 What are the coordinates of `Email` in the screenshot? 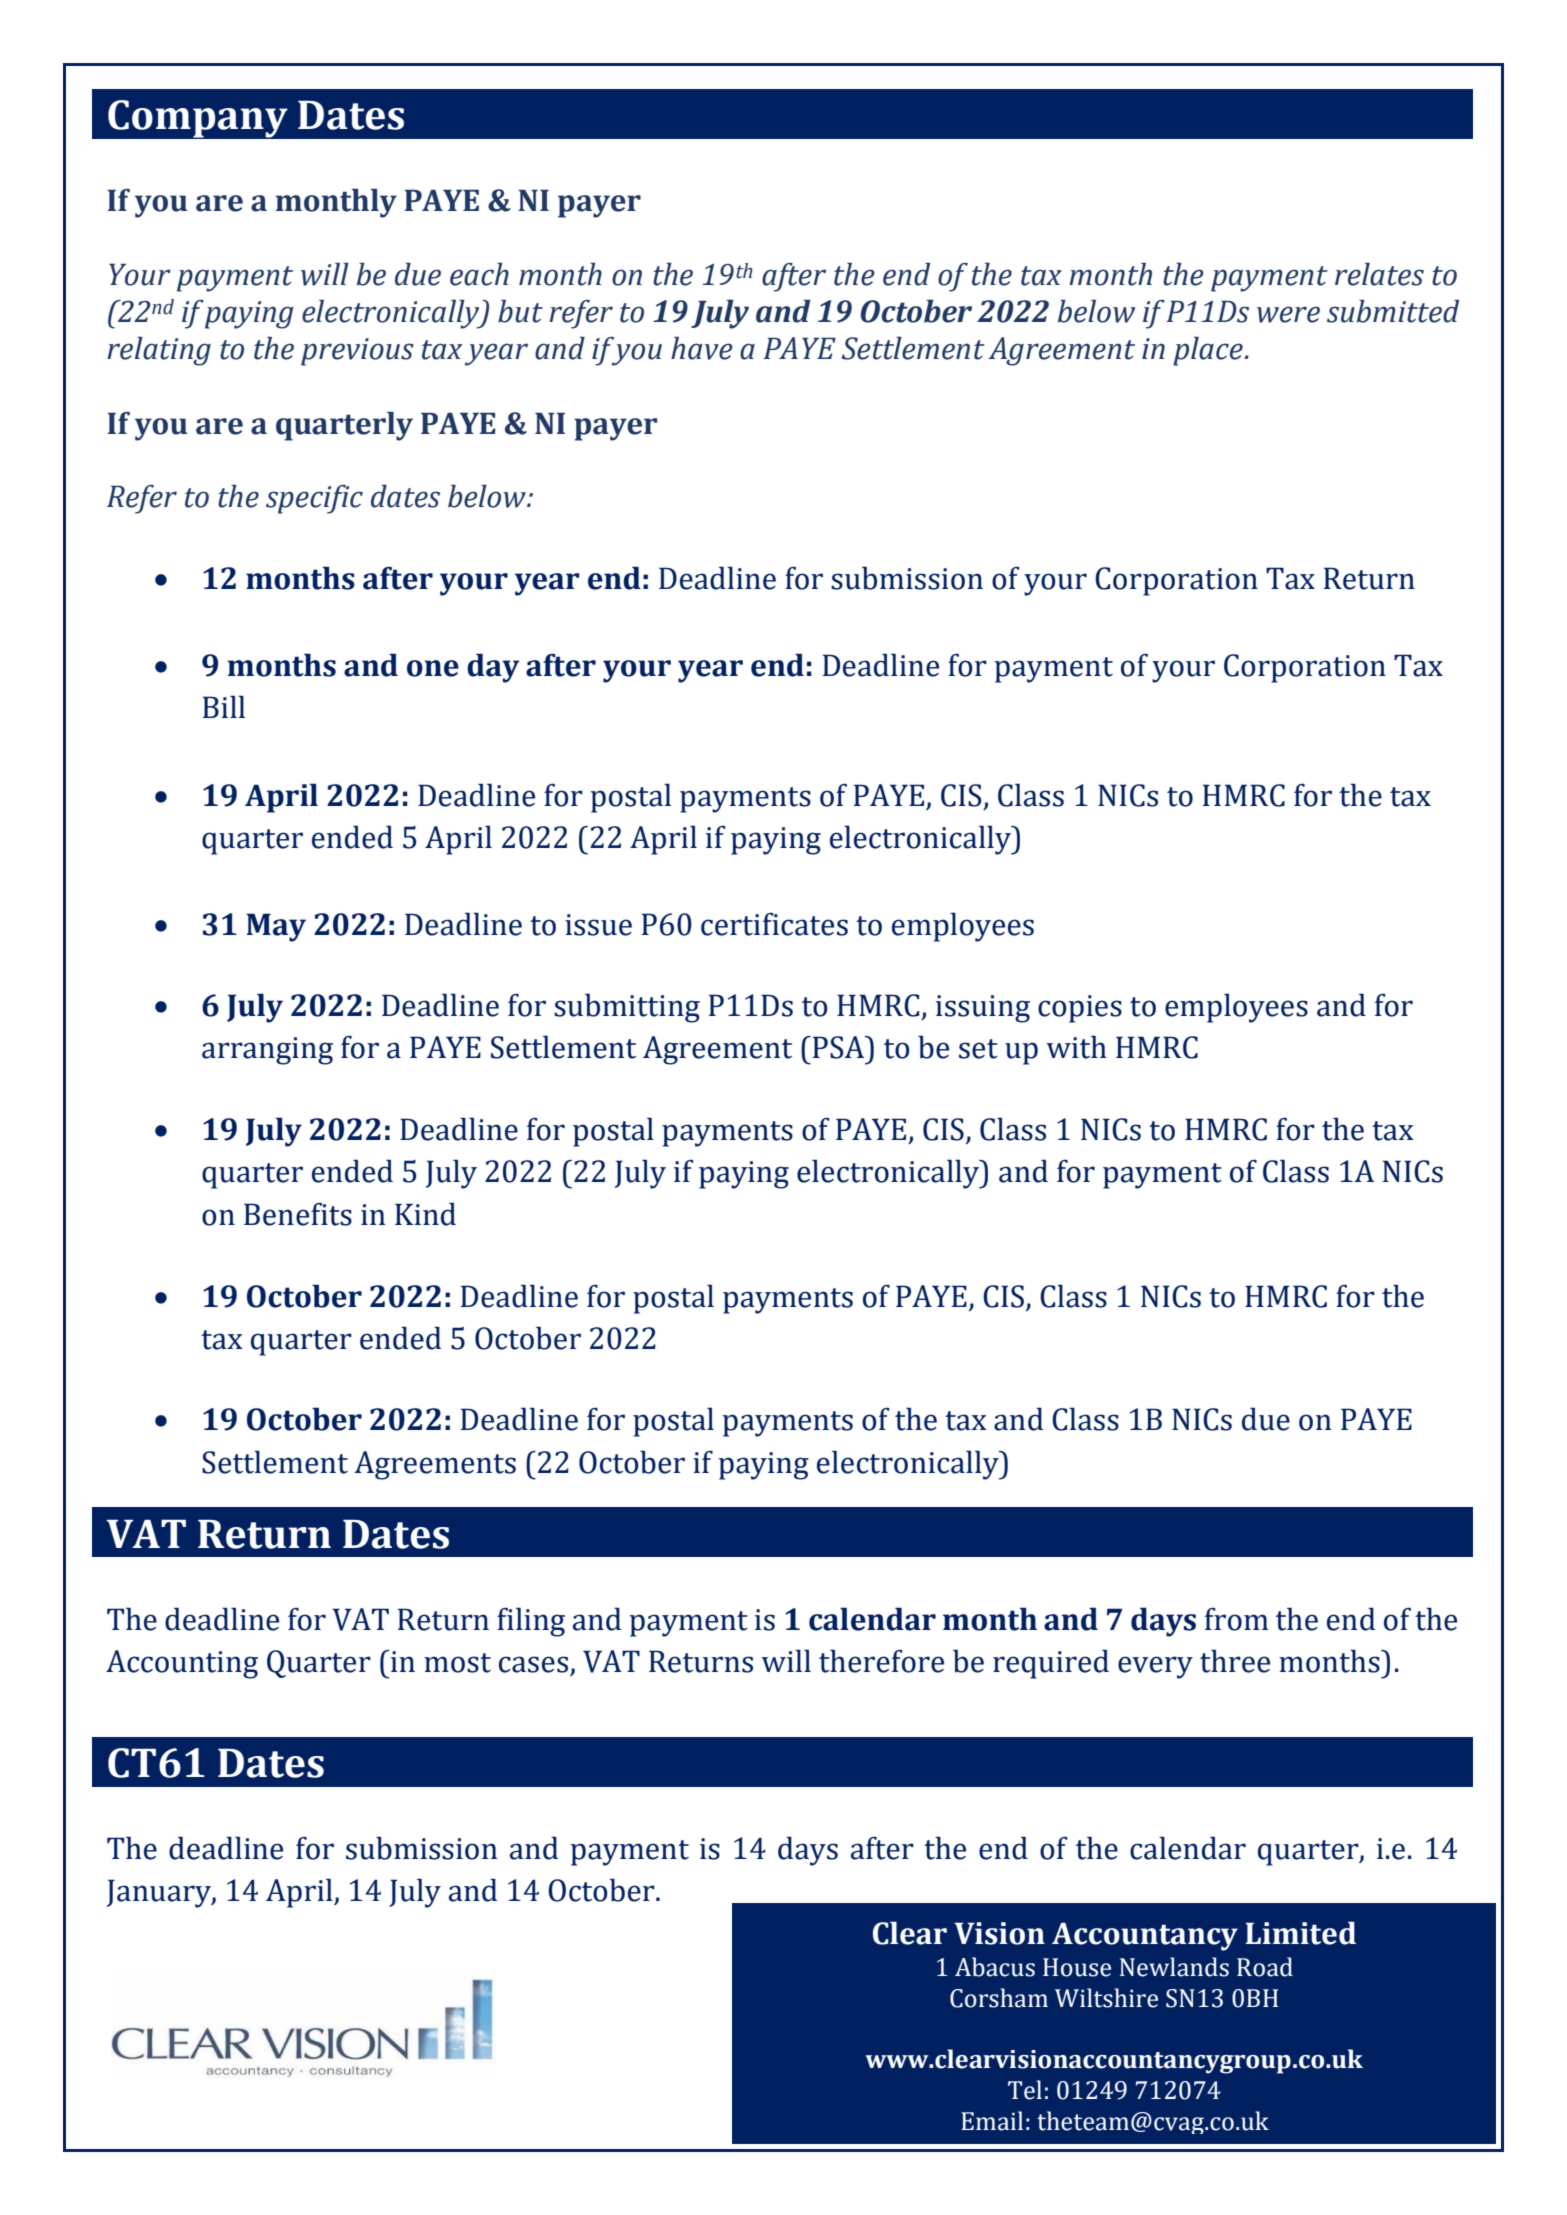 It's located at (992, 2121).
